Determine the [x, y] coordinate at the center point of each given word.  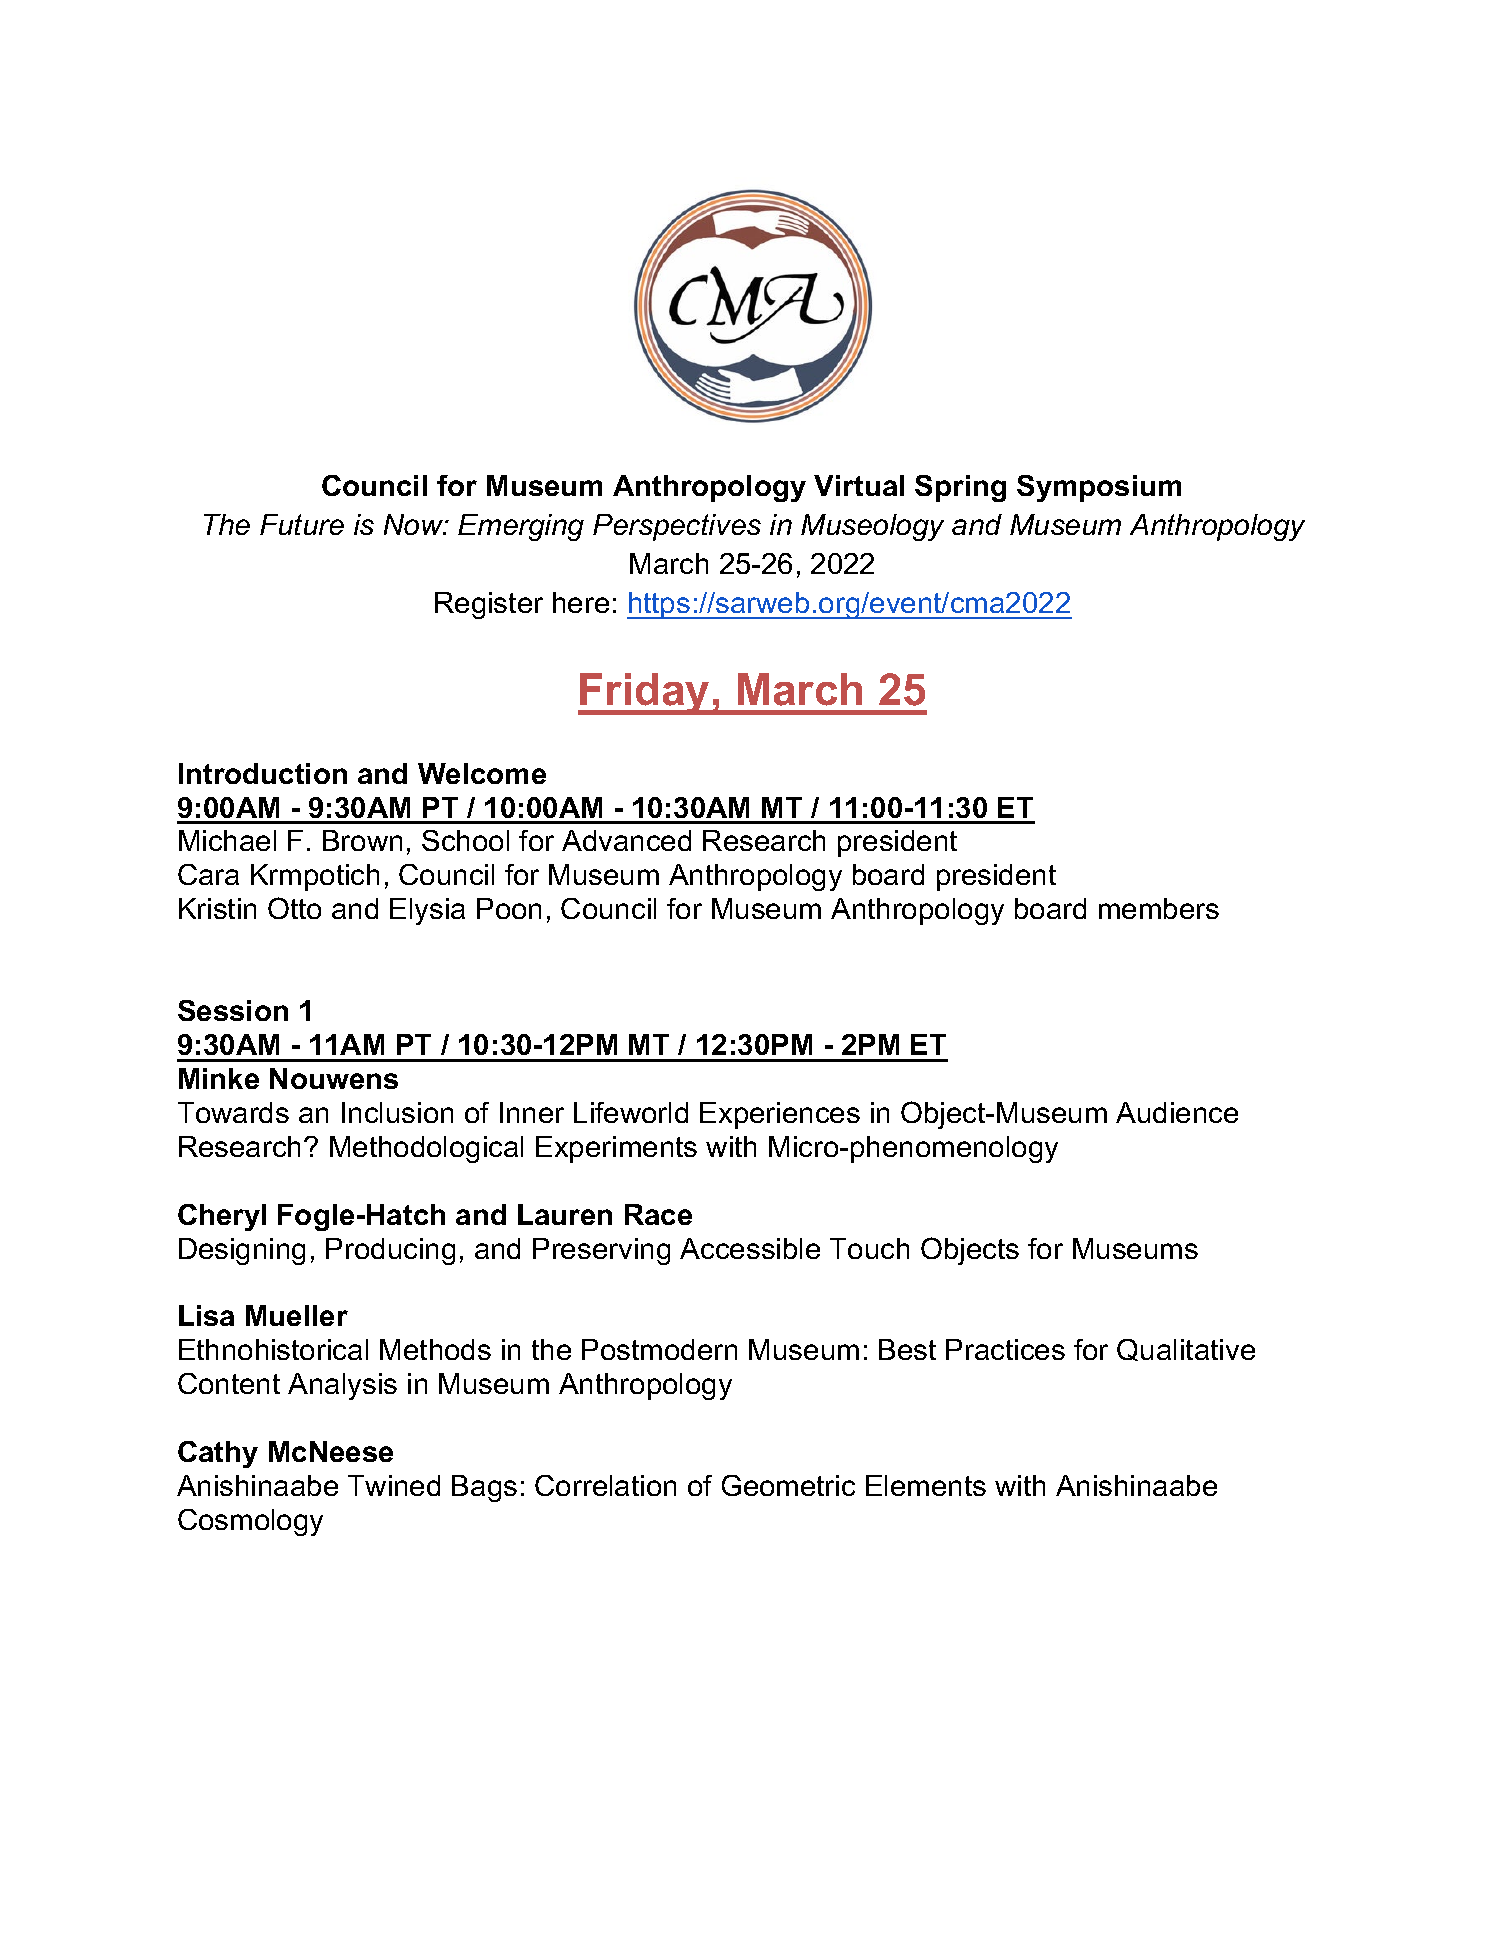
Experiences [780, 1115]
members [1159, 908]
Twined [394, 1485]
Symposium [1099, 488]
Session [233, 1010]
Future [302, 524]
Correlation [605, 1485]
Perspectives [677, 527]
